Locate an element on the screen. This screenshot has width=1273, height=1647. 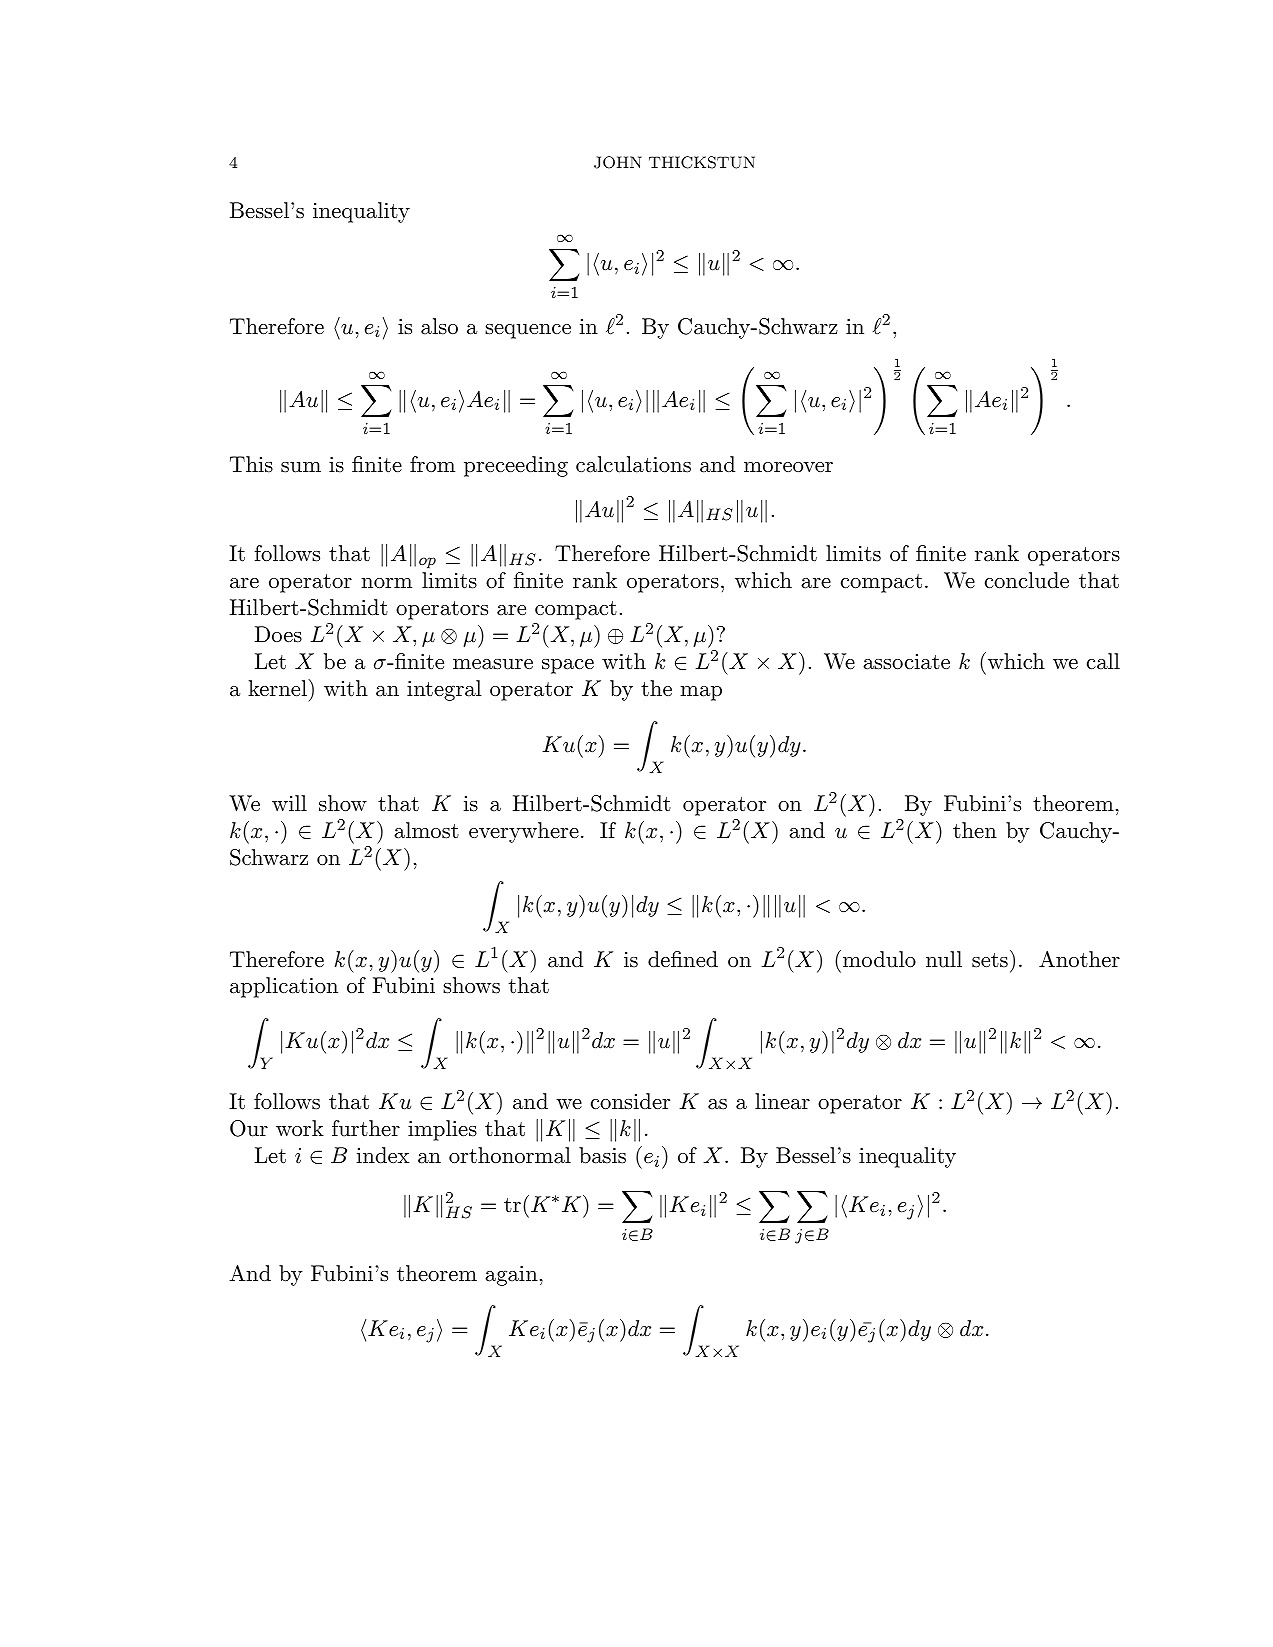
basis is located at coordinates (602, 1155).
